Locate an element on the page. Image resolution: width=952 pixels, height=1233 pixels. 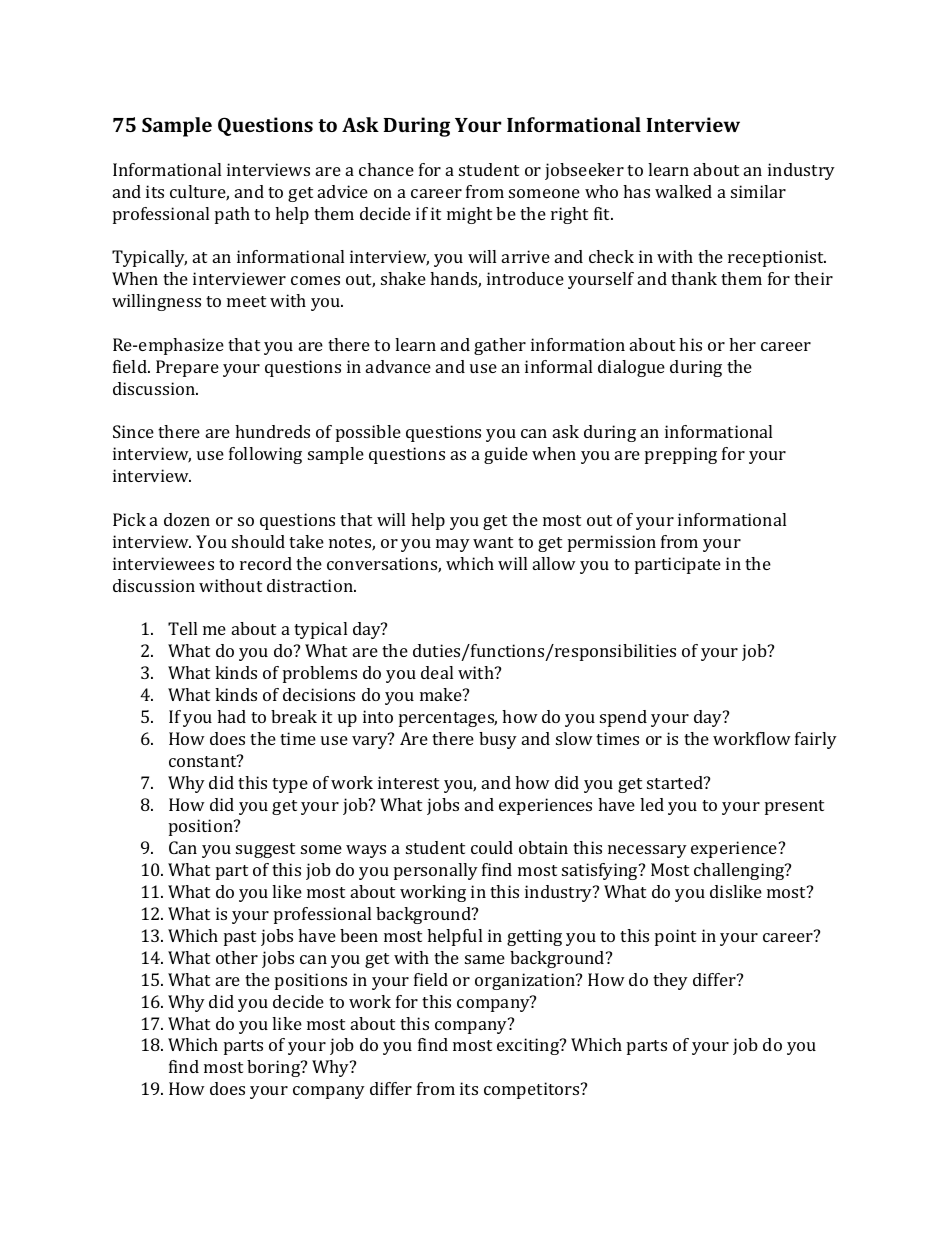
fairly is located at coordinates (816, 740).
